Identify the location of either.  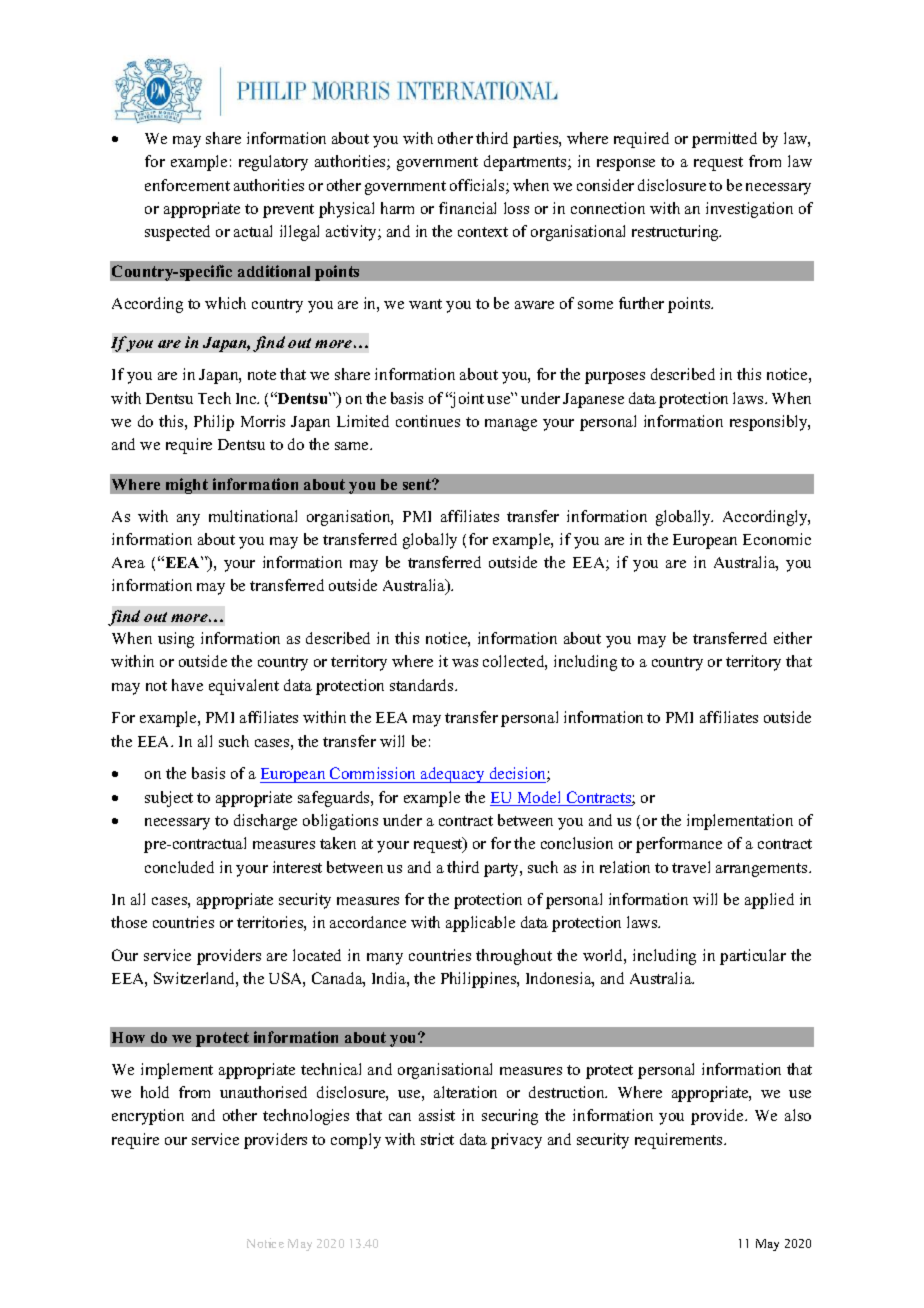
(793, 638).
